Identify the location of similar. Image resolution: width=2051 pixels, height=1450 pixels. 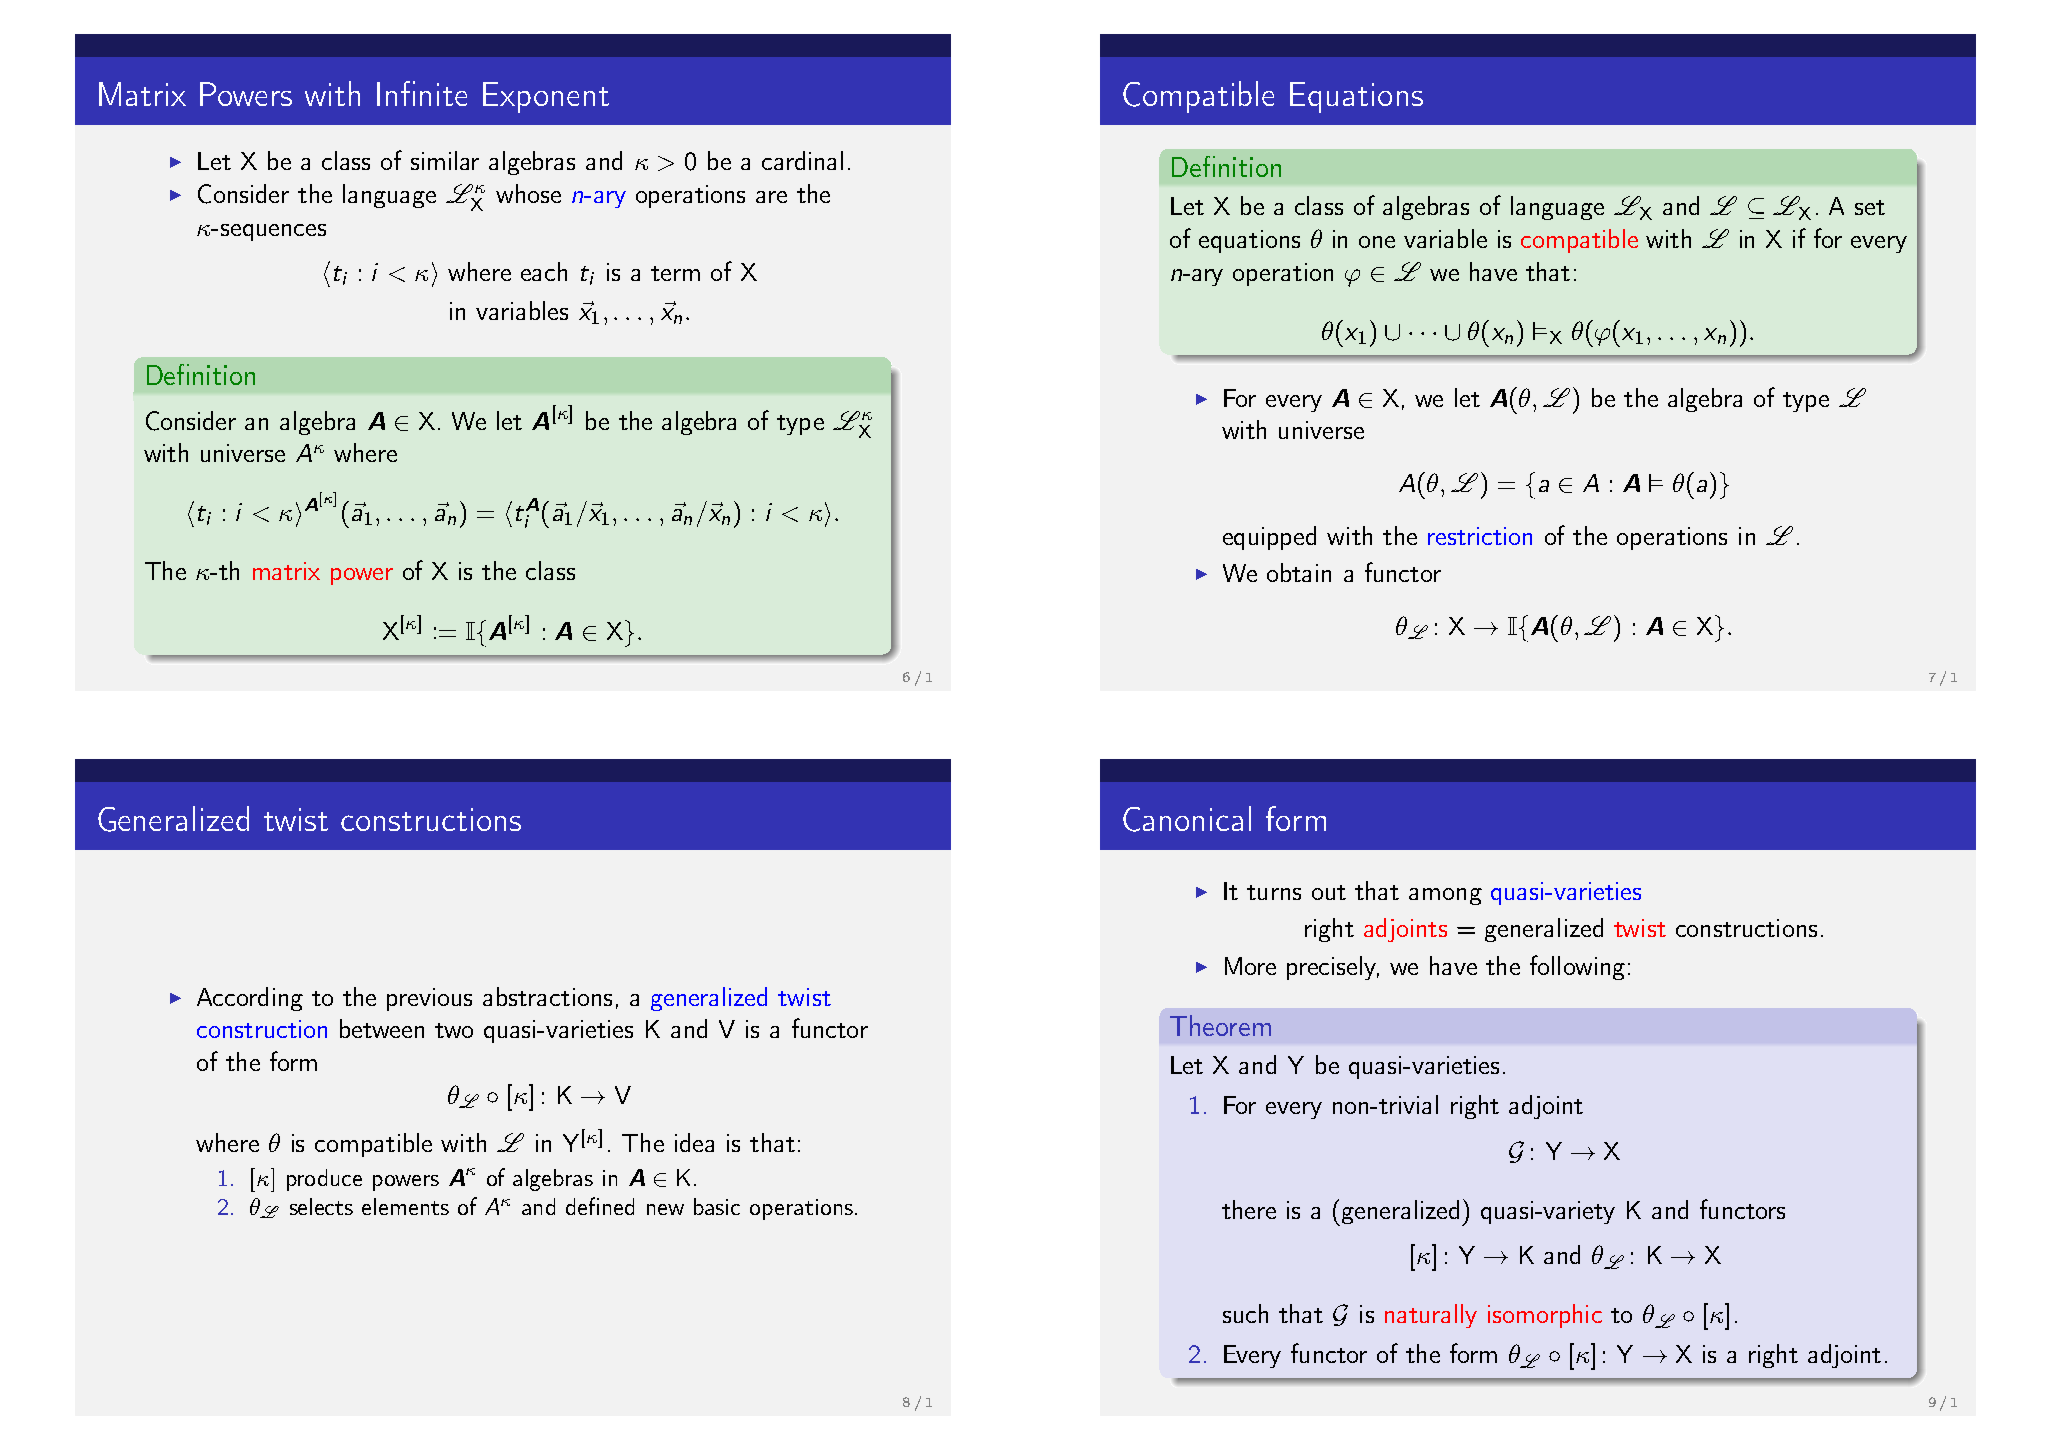
(445, 160).
